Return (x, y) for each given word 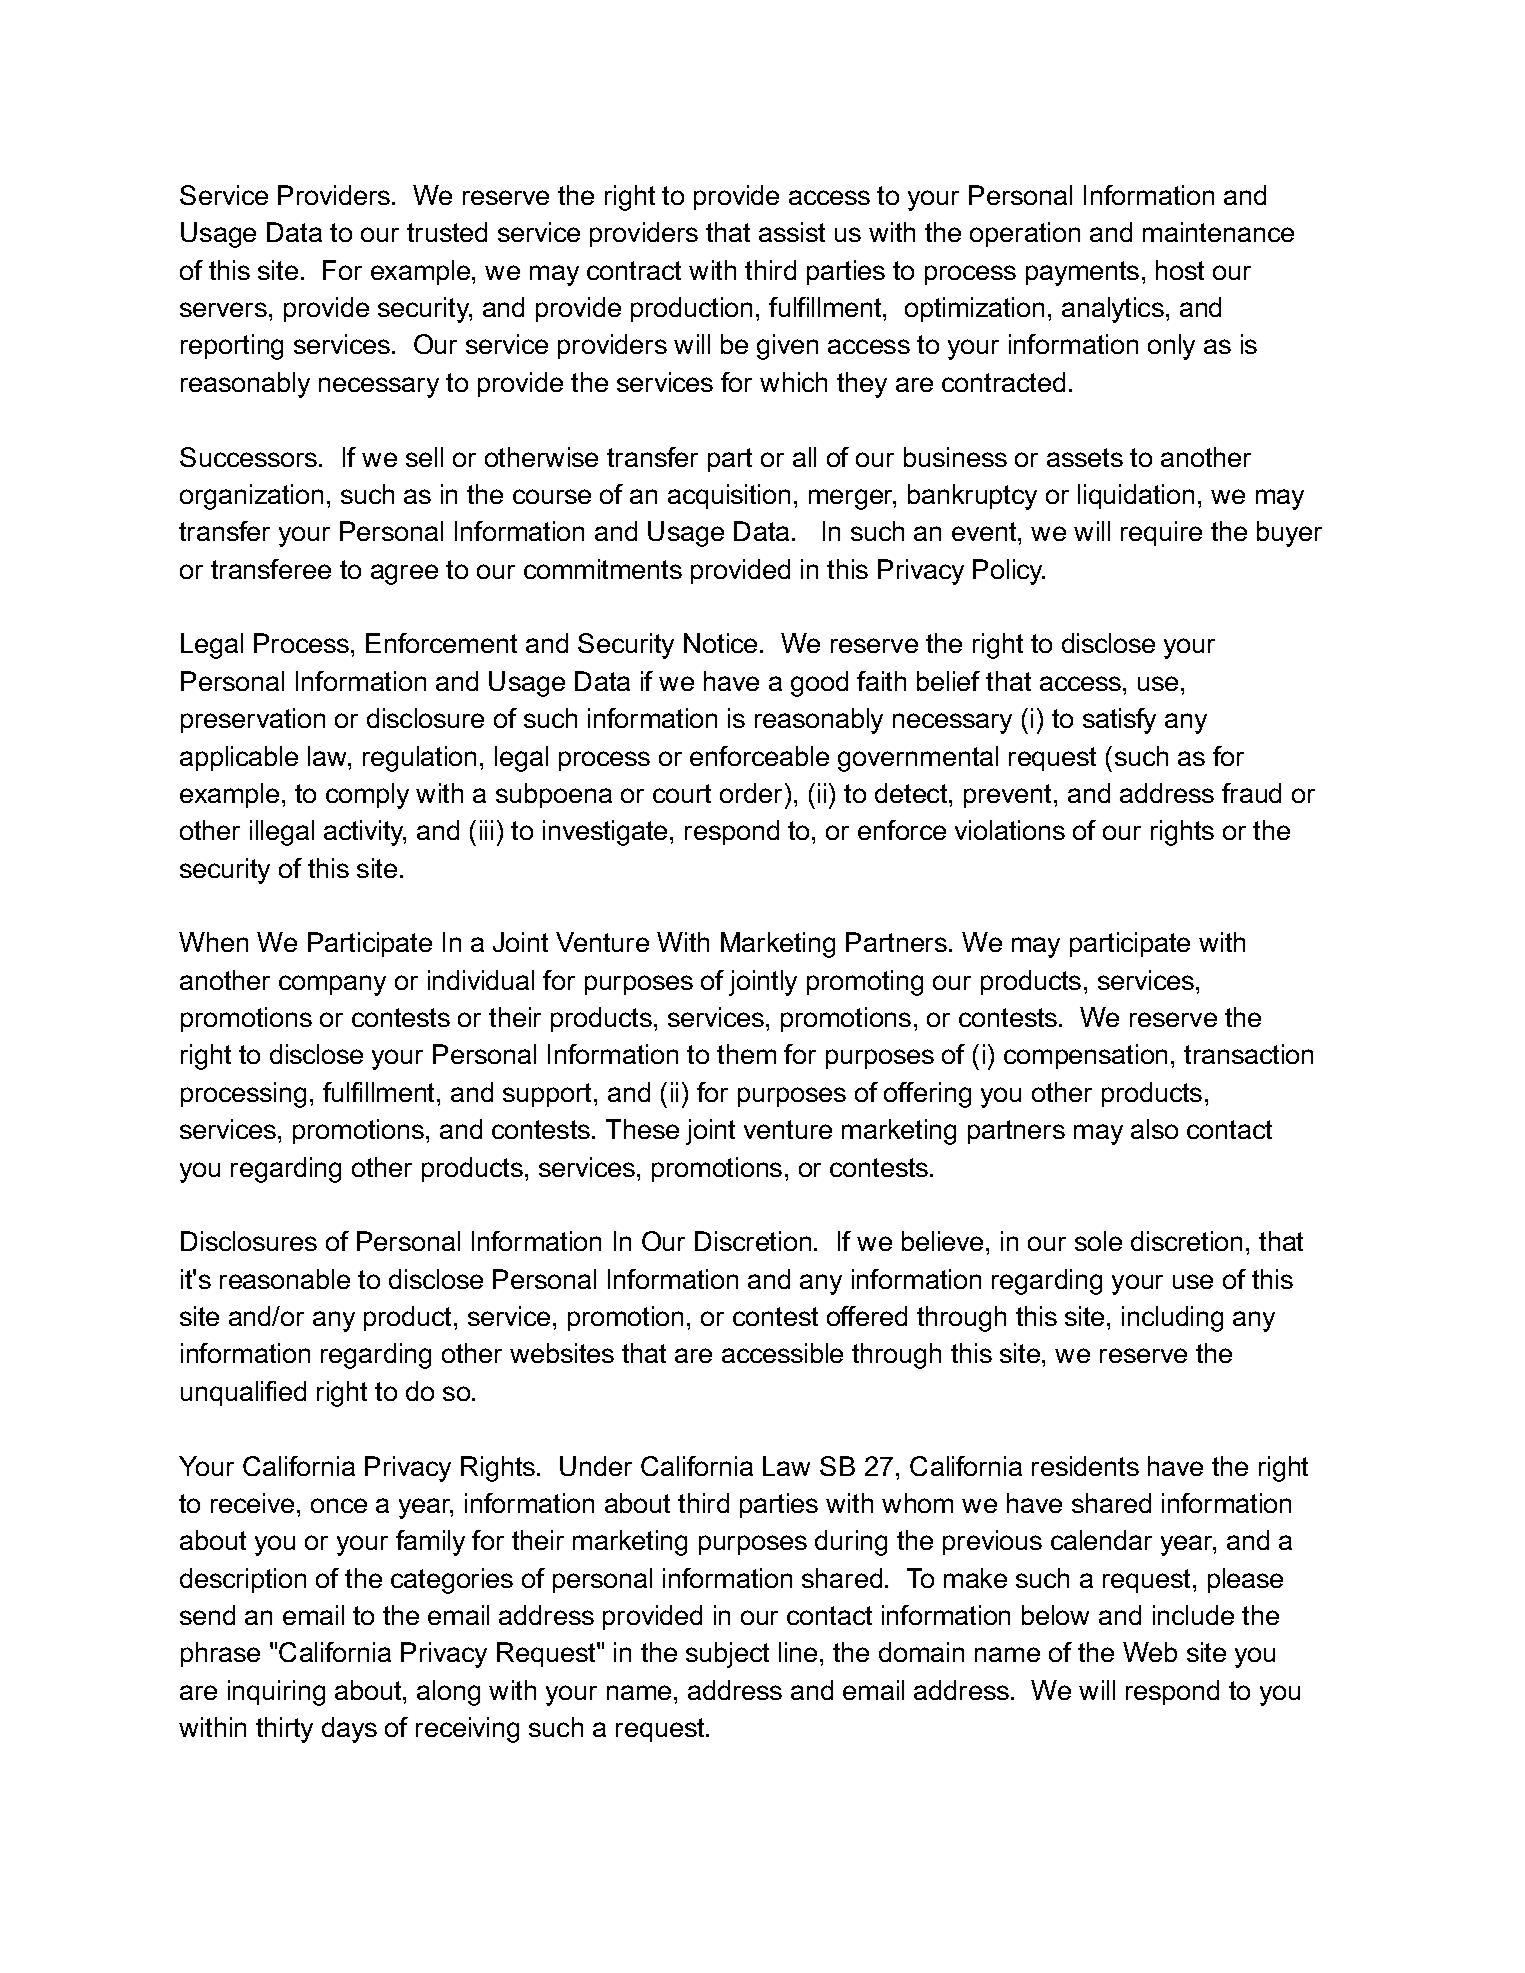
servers (223, 309)
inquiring (276, 1693)
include (1193, 1615)
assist (792, 232)
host (1180, 270)
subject (727, 1655)
